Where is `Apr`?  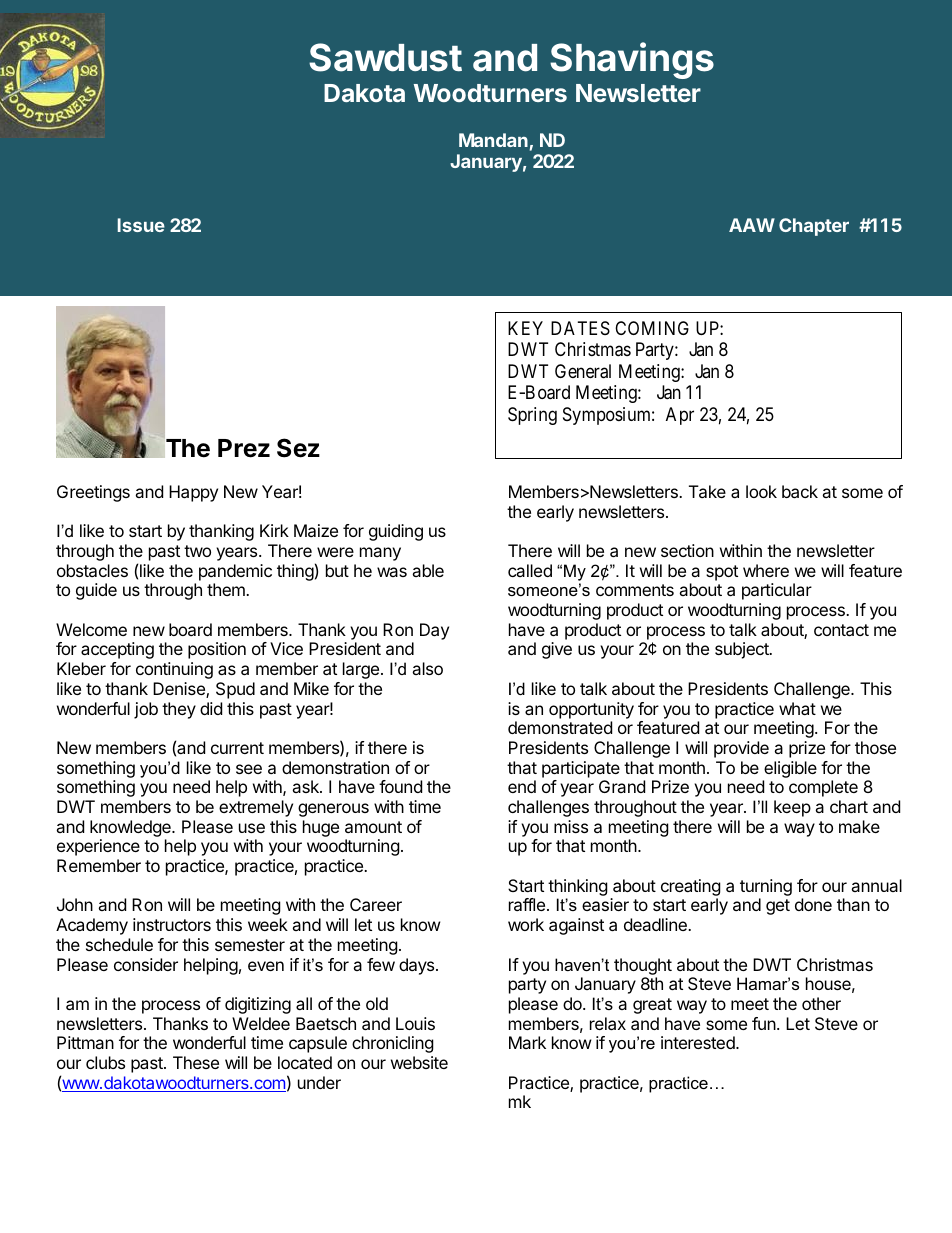 Apr is located at coordinates (680, 416).
